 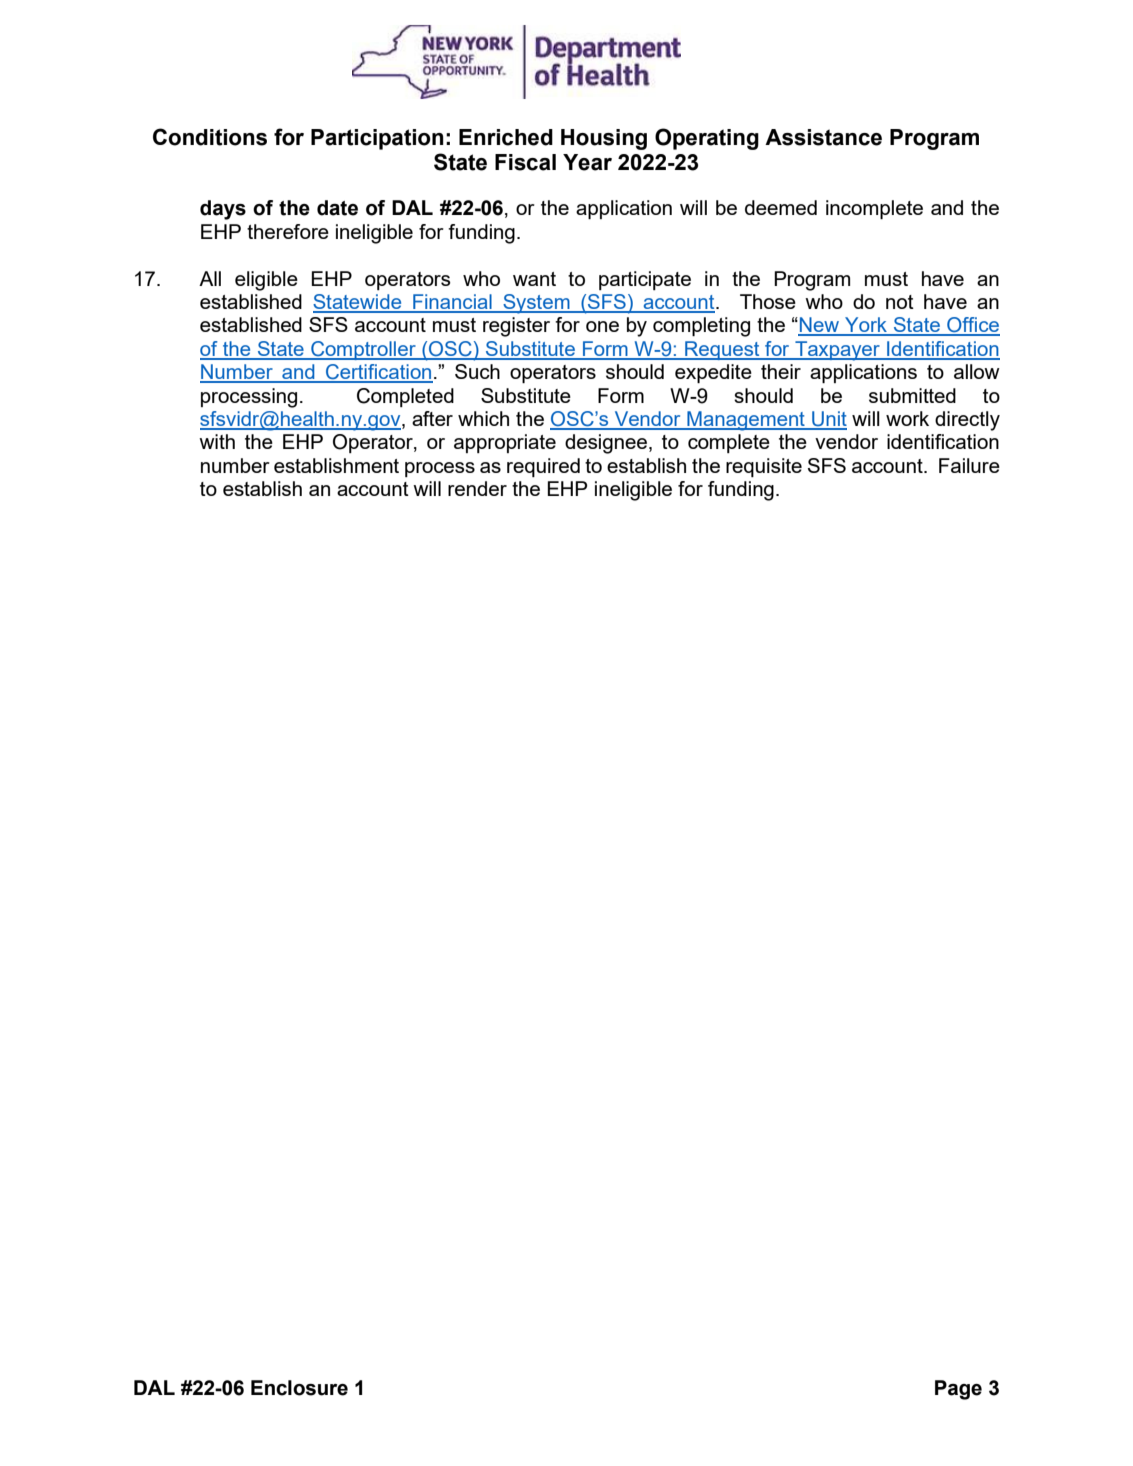 I want to click on render, so click(x=477, y=488).
